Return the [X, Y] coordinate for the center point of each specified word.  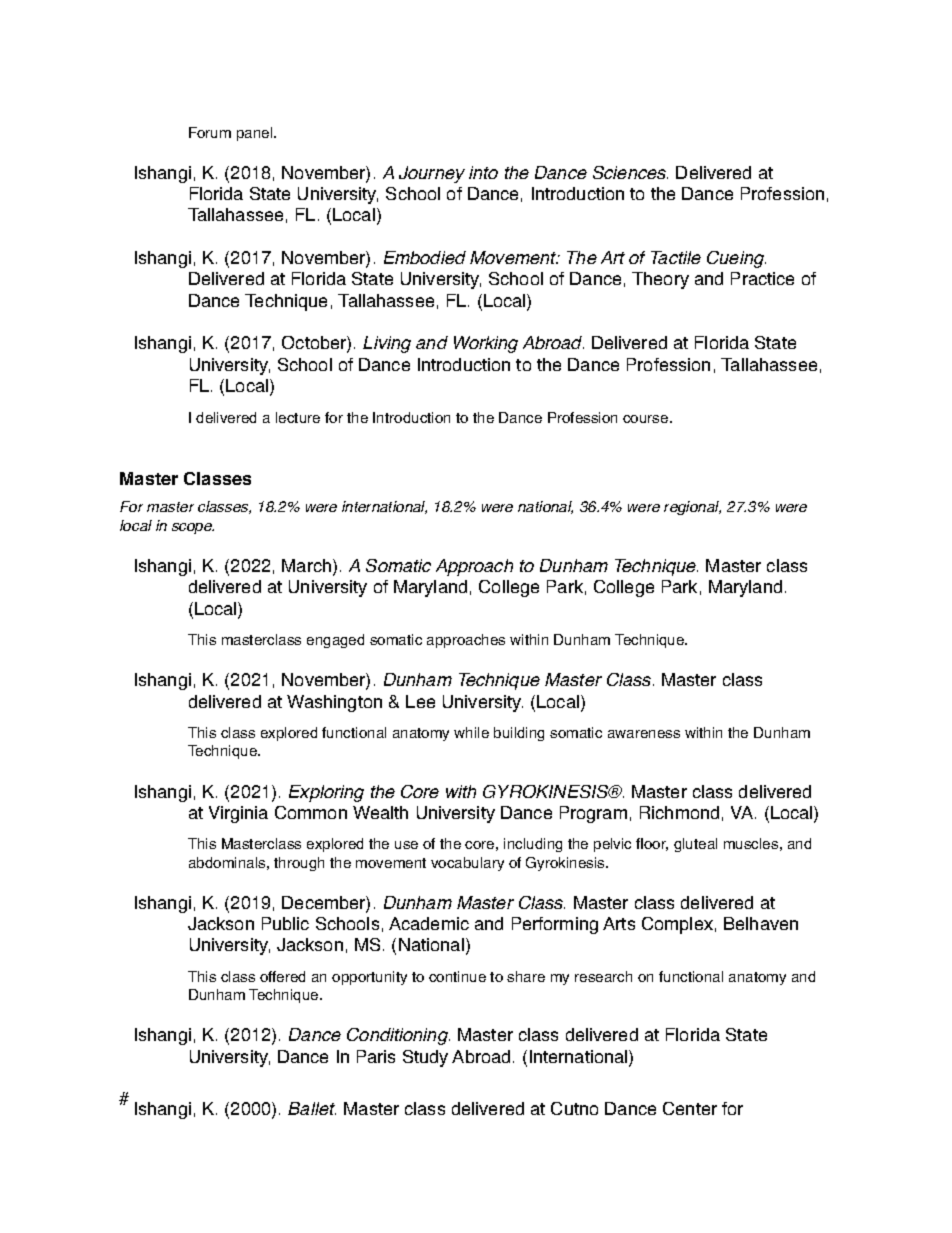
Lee [420, 701]
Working [486, 344]
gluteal [695, 845]
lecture [298, 417]
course [647, 419]
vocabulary [467, 864]
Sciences [630, 172]
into [483, 172]
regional [692, 508]
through [299, 864]
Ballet [312, 1108]
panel [256, 134]
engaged [335, 641]
